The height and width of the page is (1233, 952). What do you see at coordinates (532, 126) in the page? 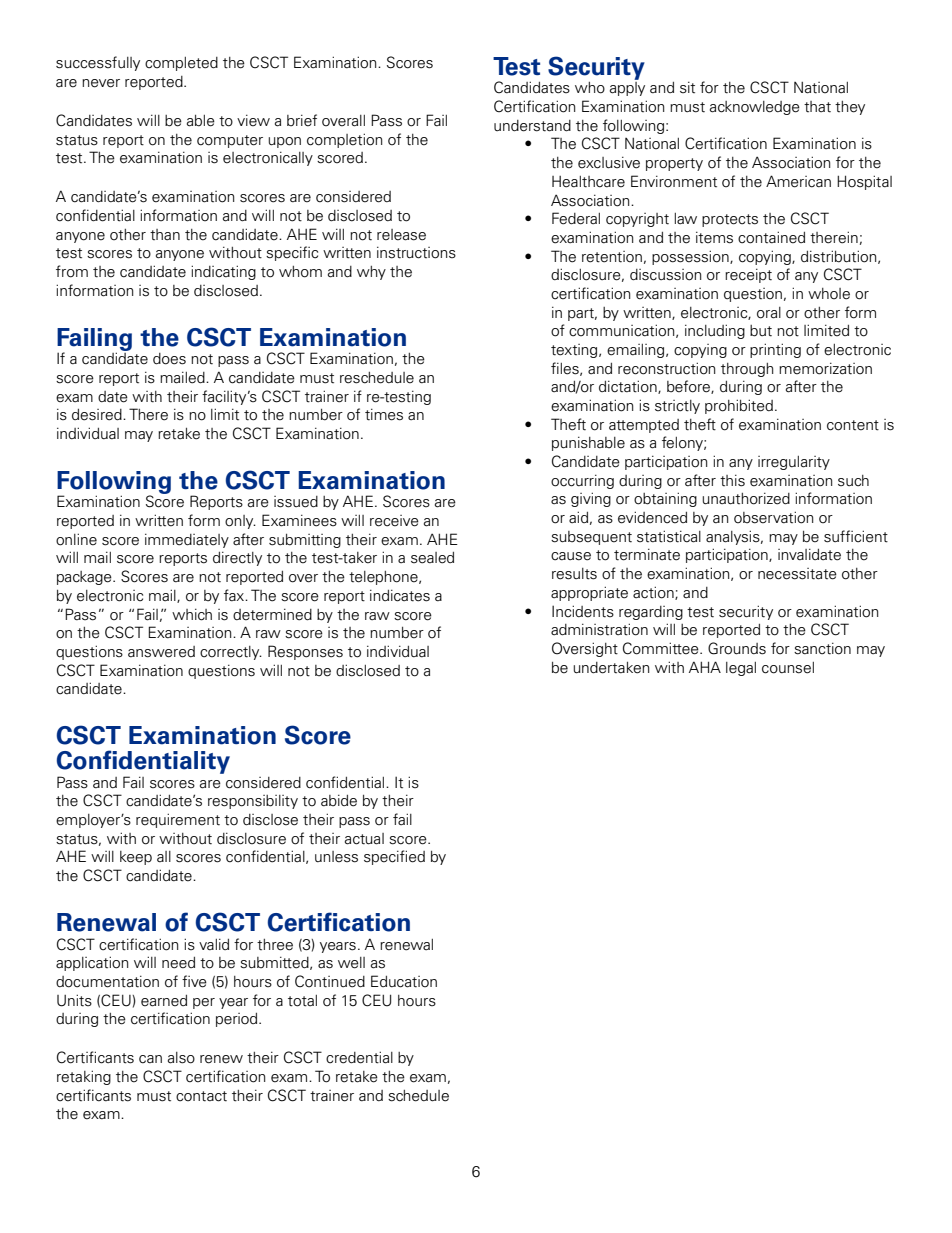
I see `understand` at bounding box center [532, 126].
